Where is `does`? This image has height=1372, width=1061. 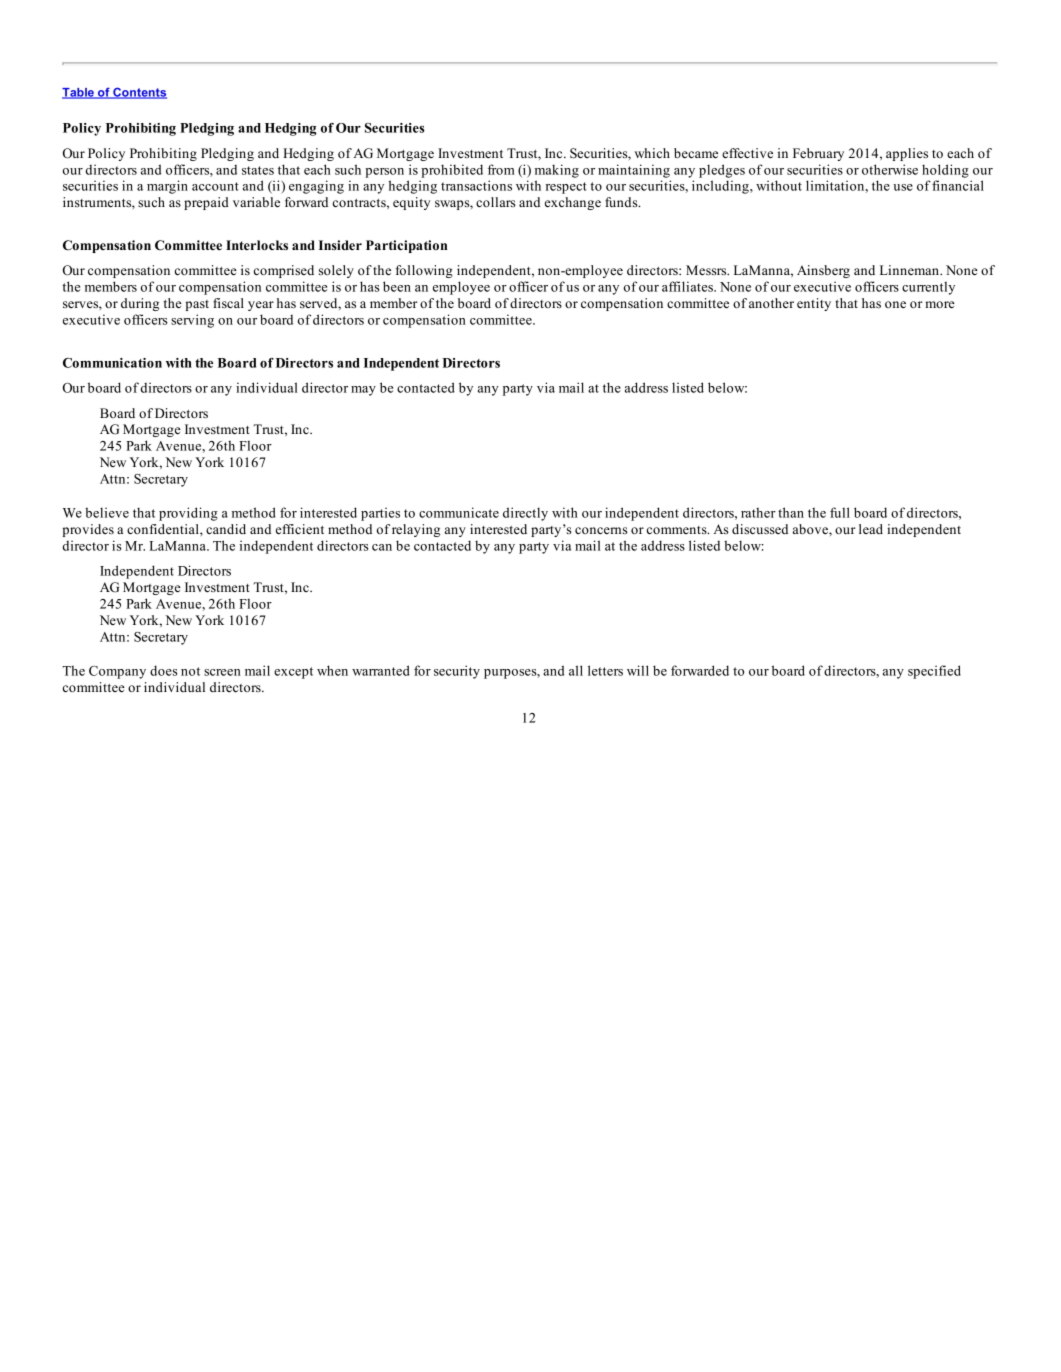
does is located at coordinates (164, 670).
